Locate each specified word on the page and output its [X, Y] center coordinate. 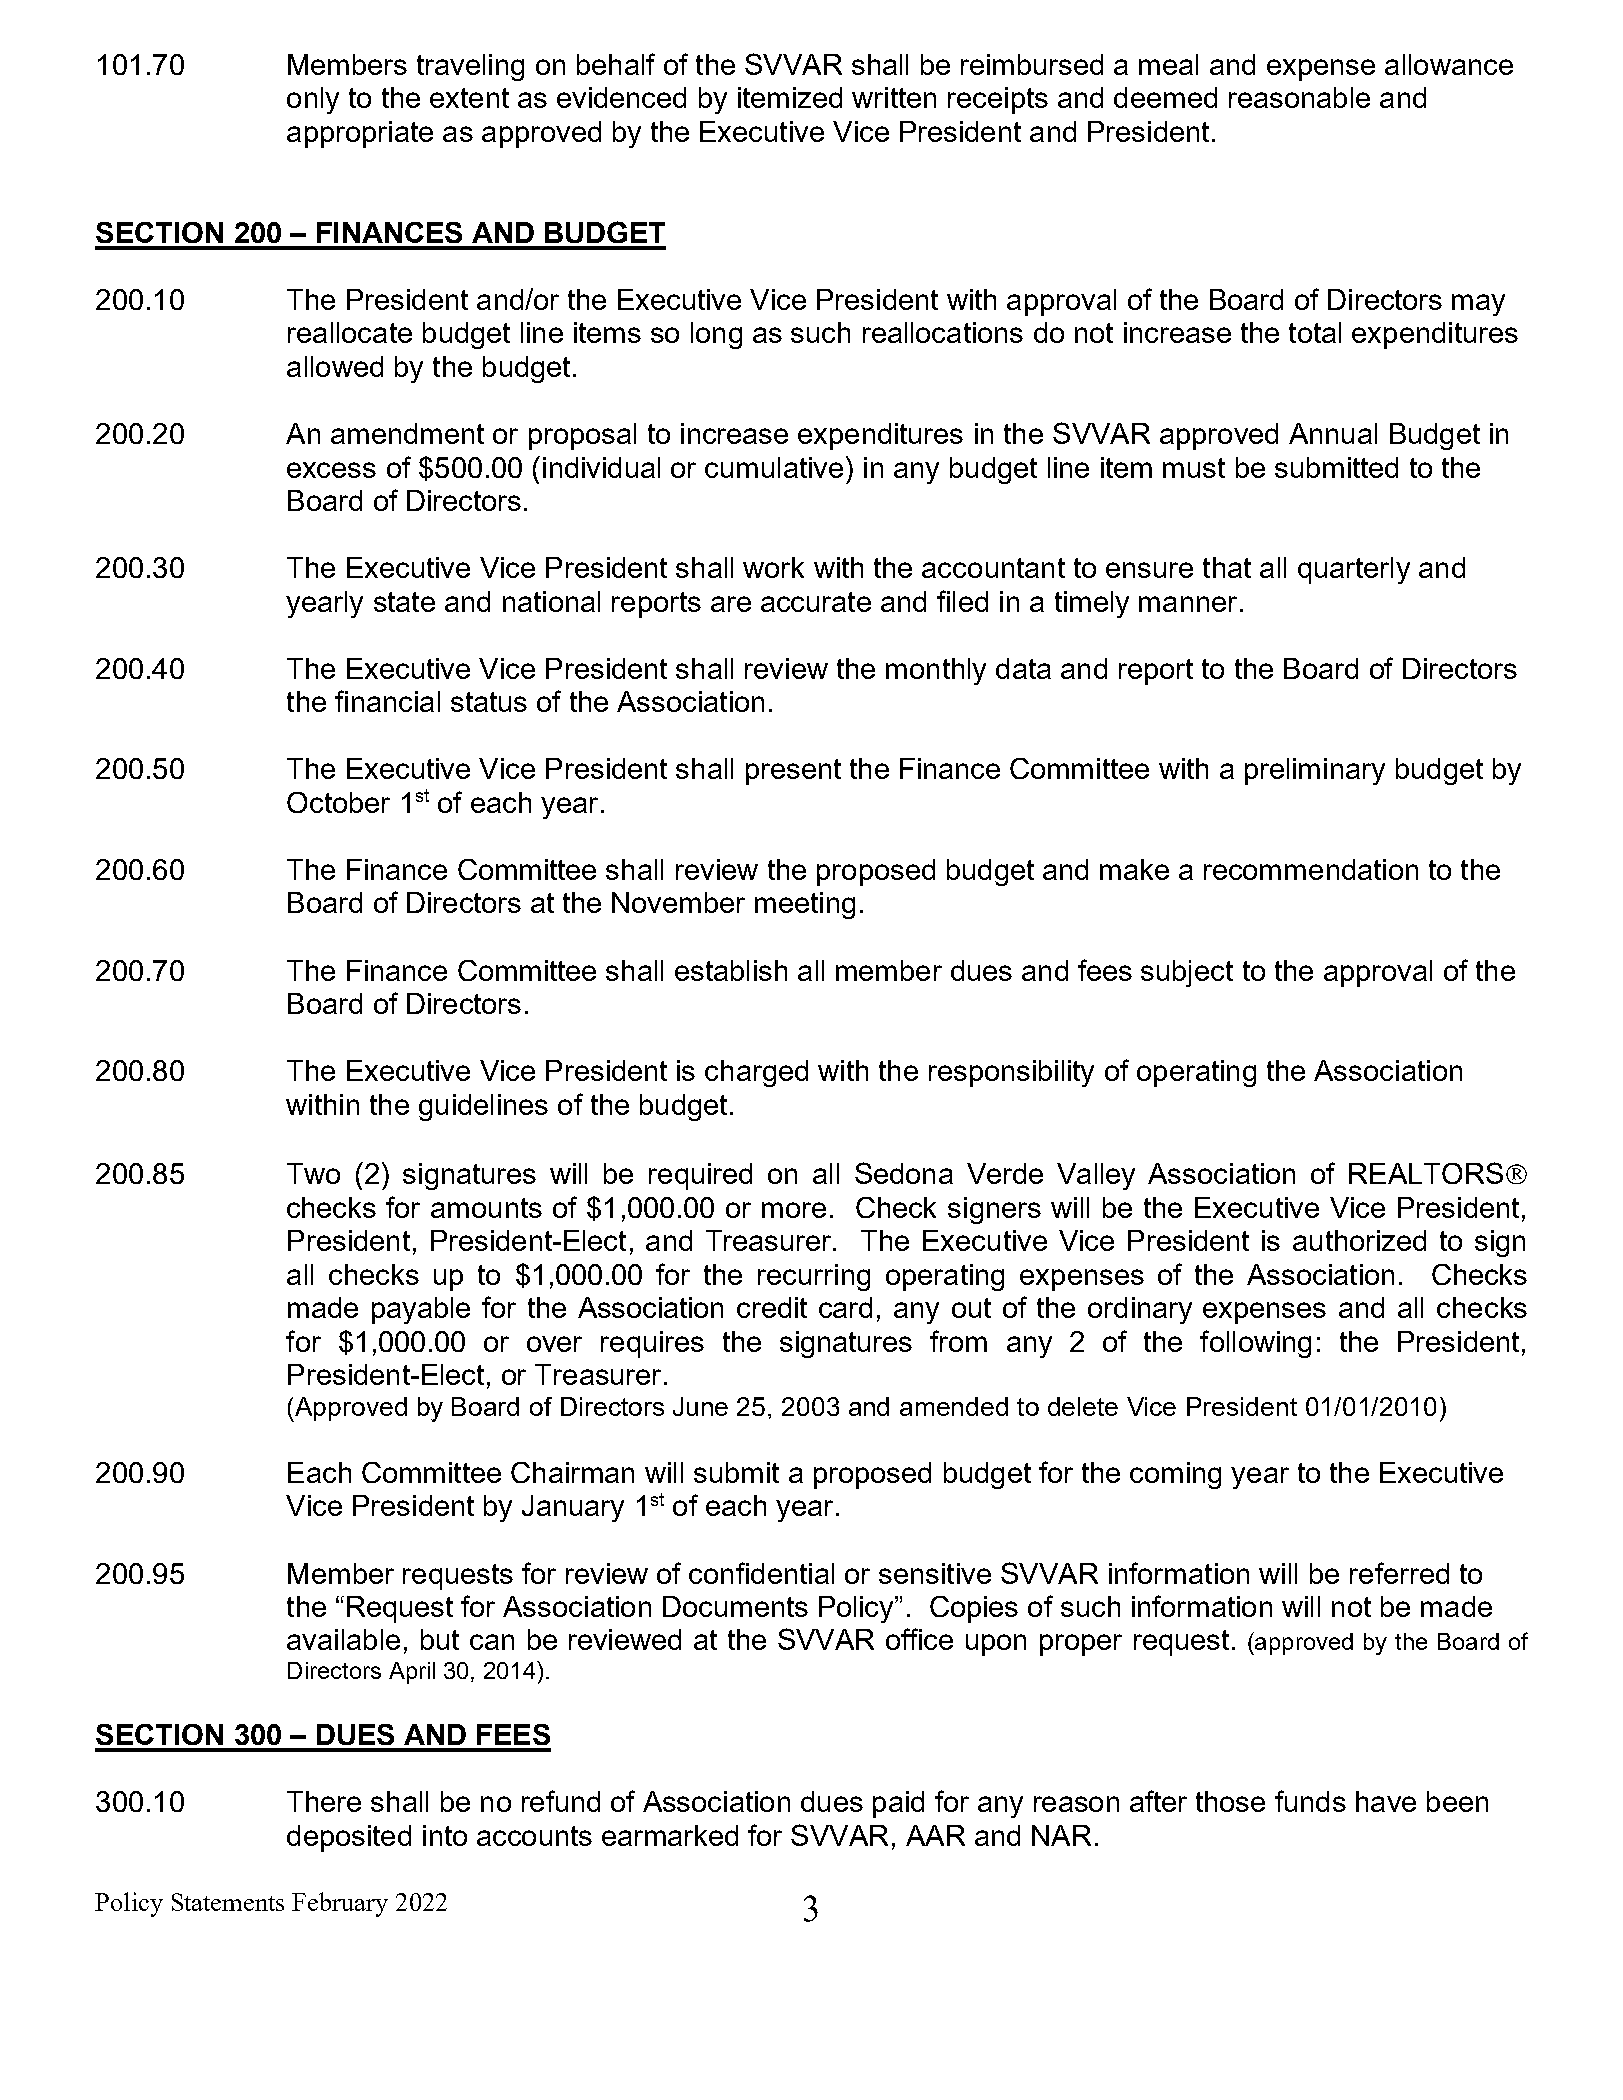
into [445, 1835]
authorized [1359, 1240]
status [489, 702]
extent [469, 98]
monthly [936, 671]
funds [1310, 1801]
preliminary [1315, 771]
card [845, 1307]
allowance [1449, 64]
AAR [935, 1835]
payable [421, 1310]
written [894, 97]
